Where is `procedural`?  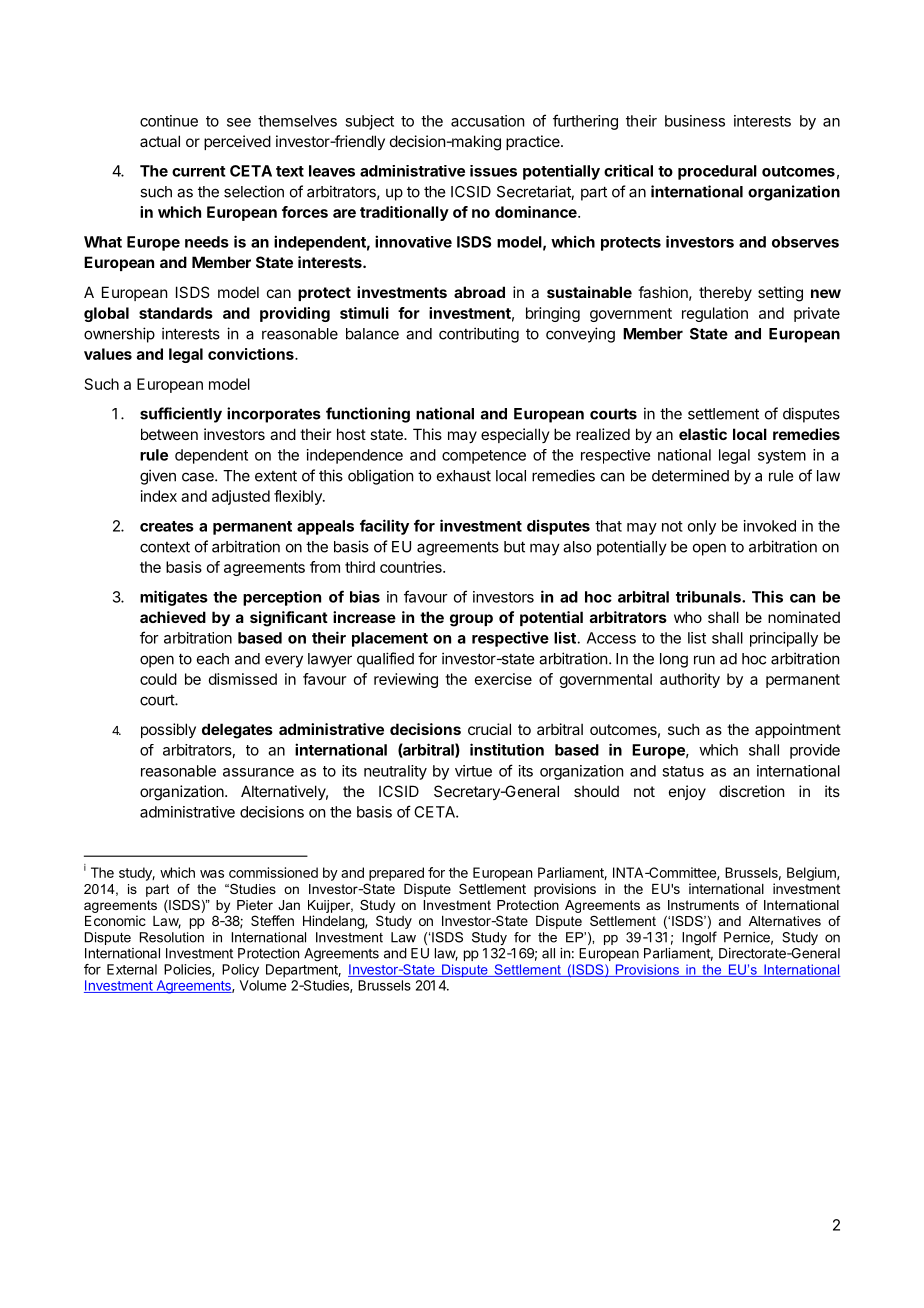 procedural is located at coordinates (717, 172).
